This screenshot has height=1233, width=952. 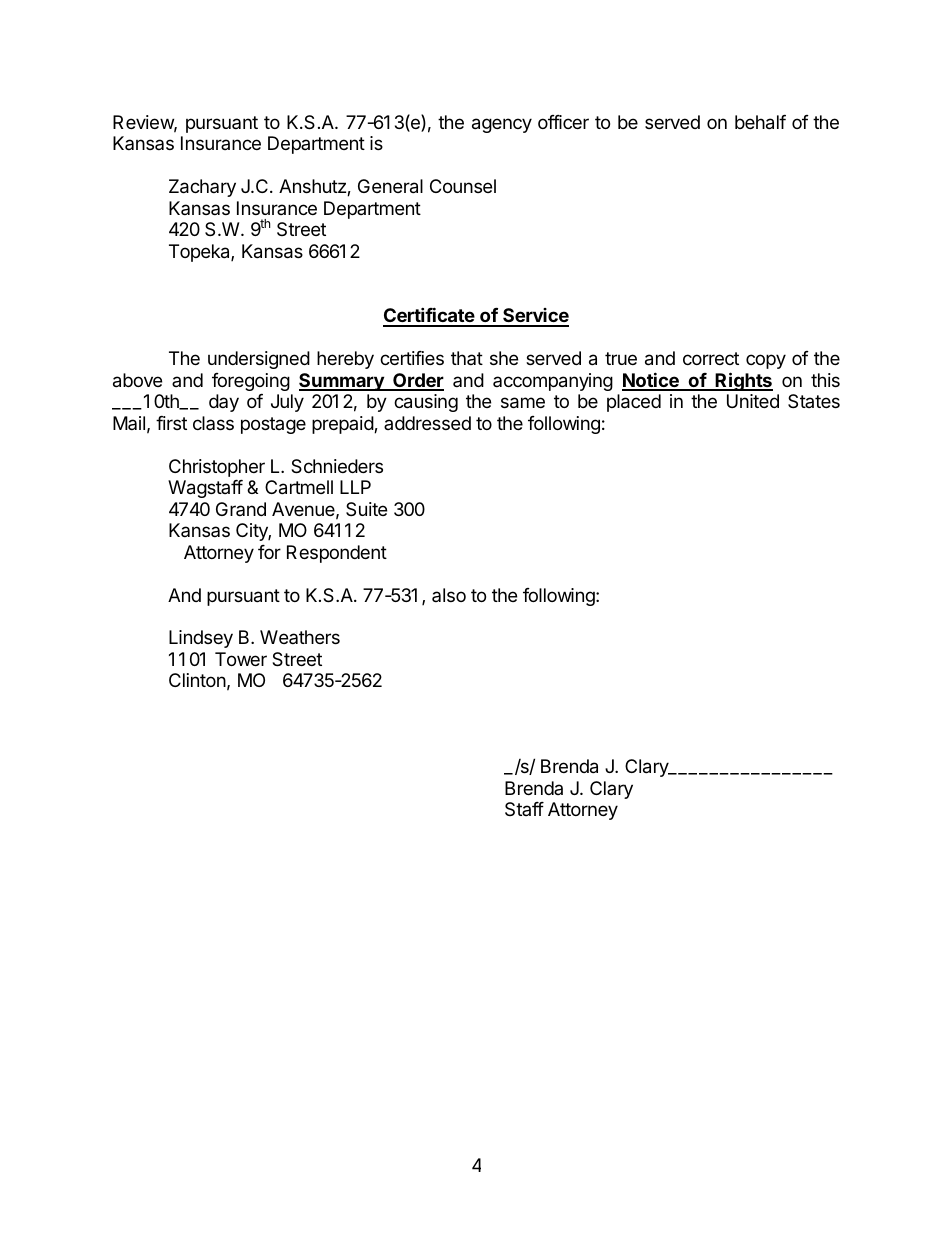 I want to click on agency, so click(x=502, y=125).
